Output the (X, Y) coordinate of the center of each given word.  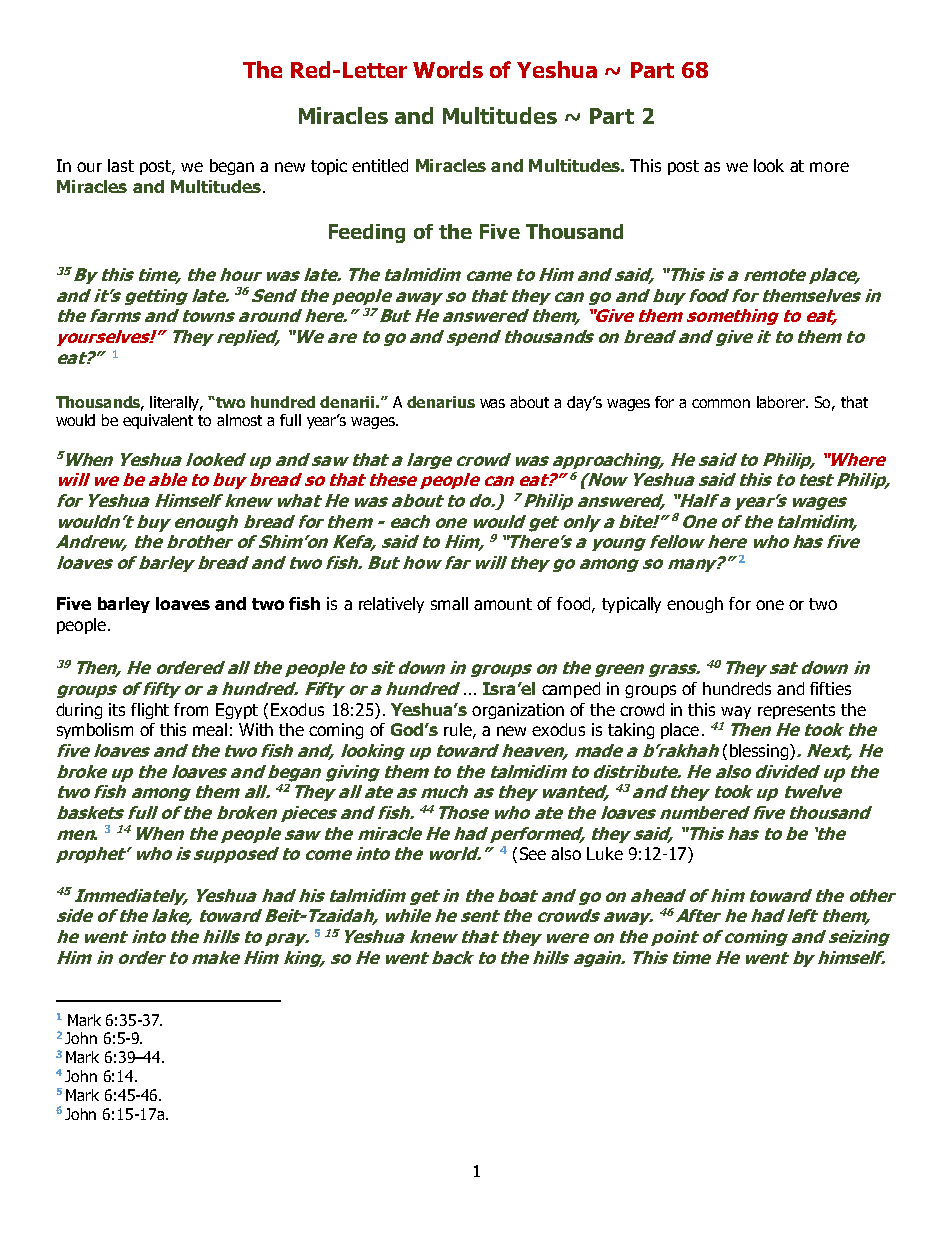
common (721, 403)
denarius (441, 402)
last (121, 165)
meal (210, 729)
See (533, 853)
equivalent (158, 421)
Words (448, 69)
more (829, 167)
